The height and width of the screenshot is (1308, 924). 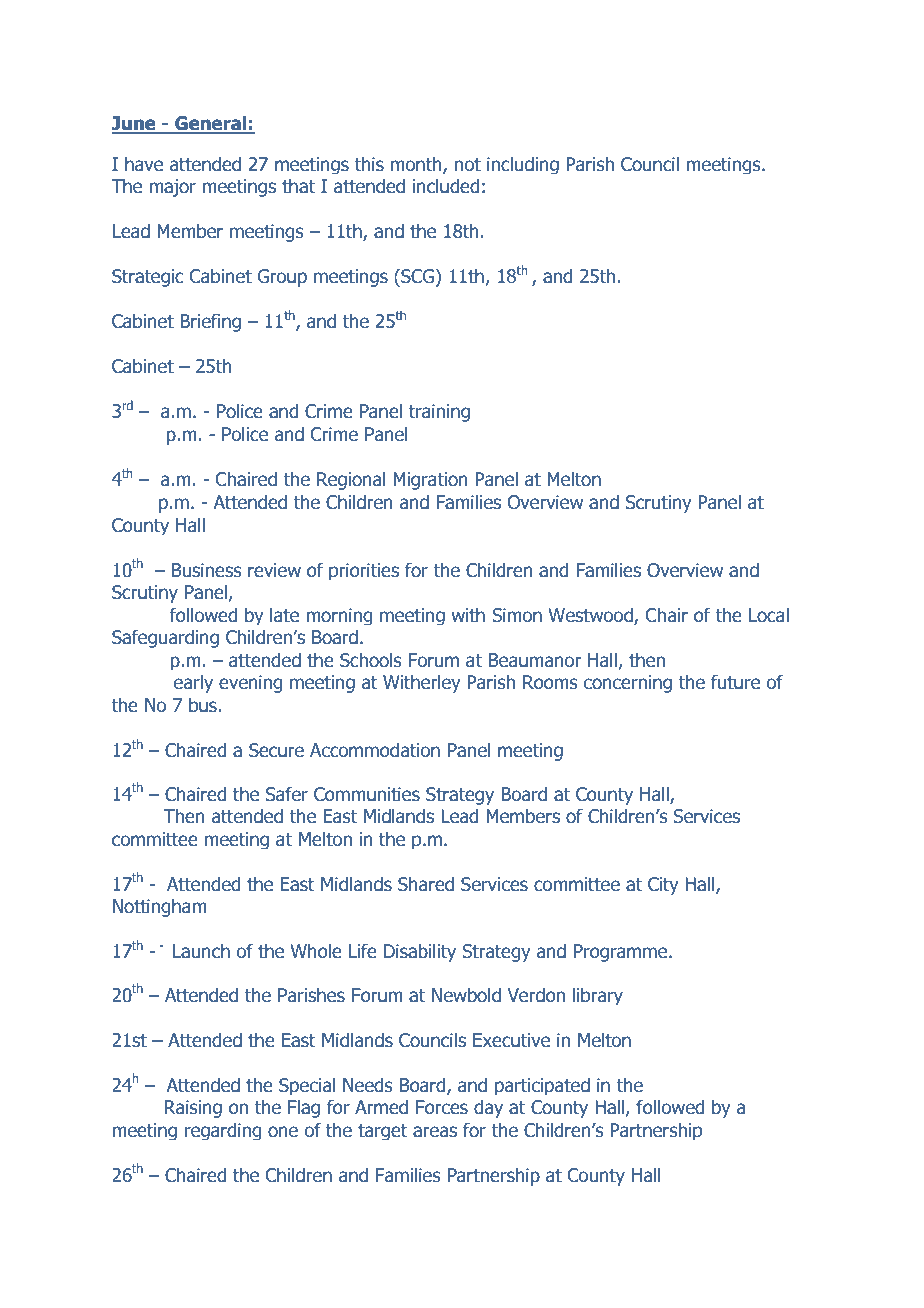 What do you see at coordinates (211, 124) in the screenshot?
I see `General` at bounding box center [211, 124].
